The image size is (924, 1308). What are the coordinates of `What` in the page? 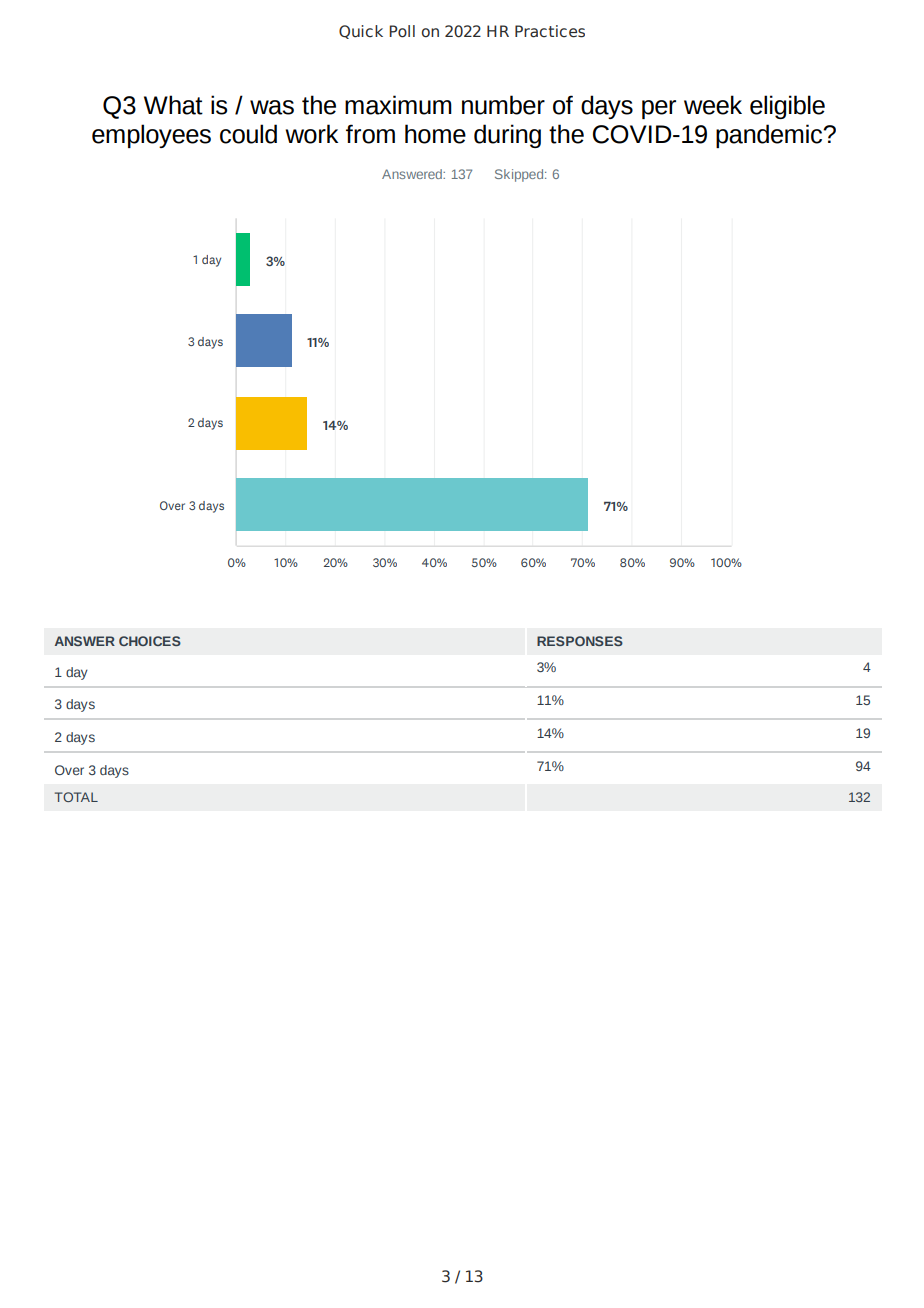 It's located at (173, 105).
